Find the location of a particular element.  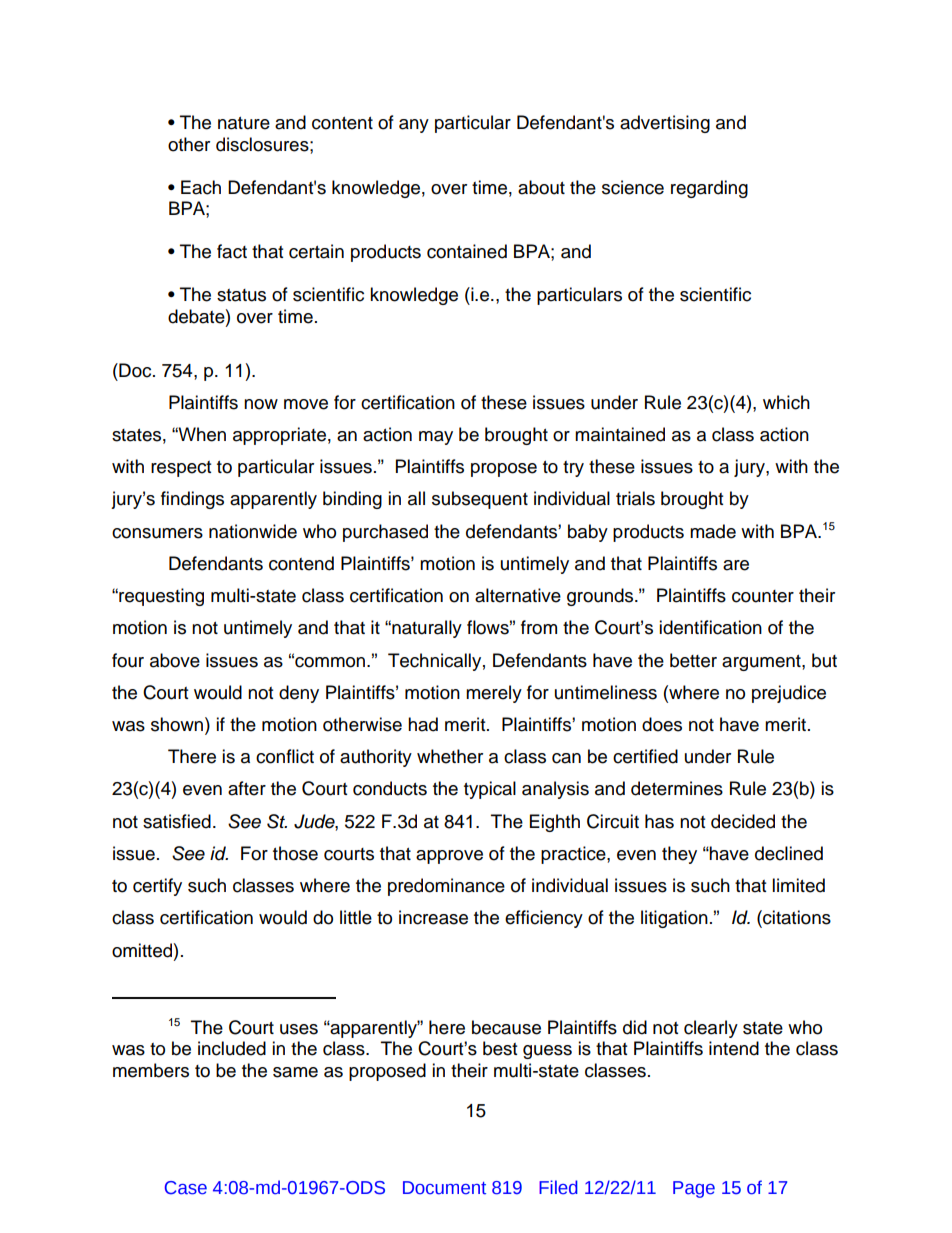

subsequent is located at coordinates (480, 500).
